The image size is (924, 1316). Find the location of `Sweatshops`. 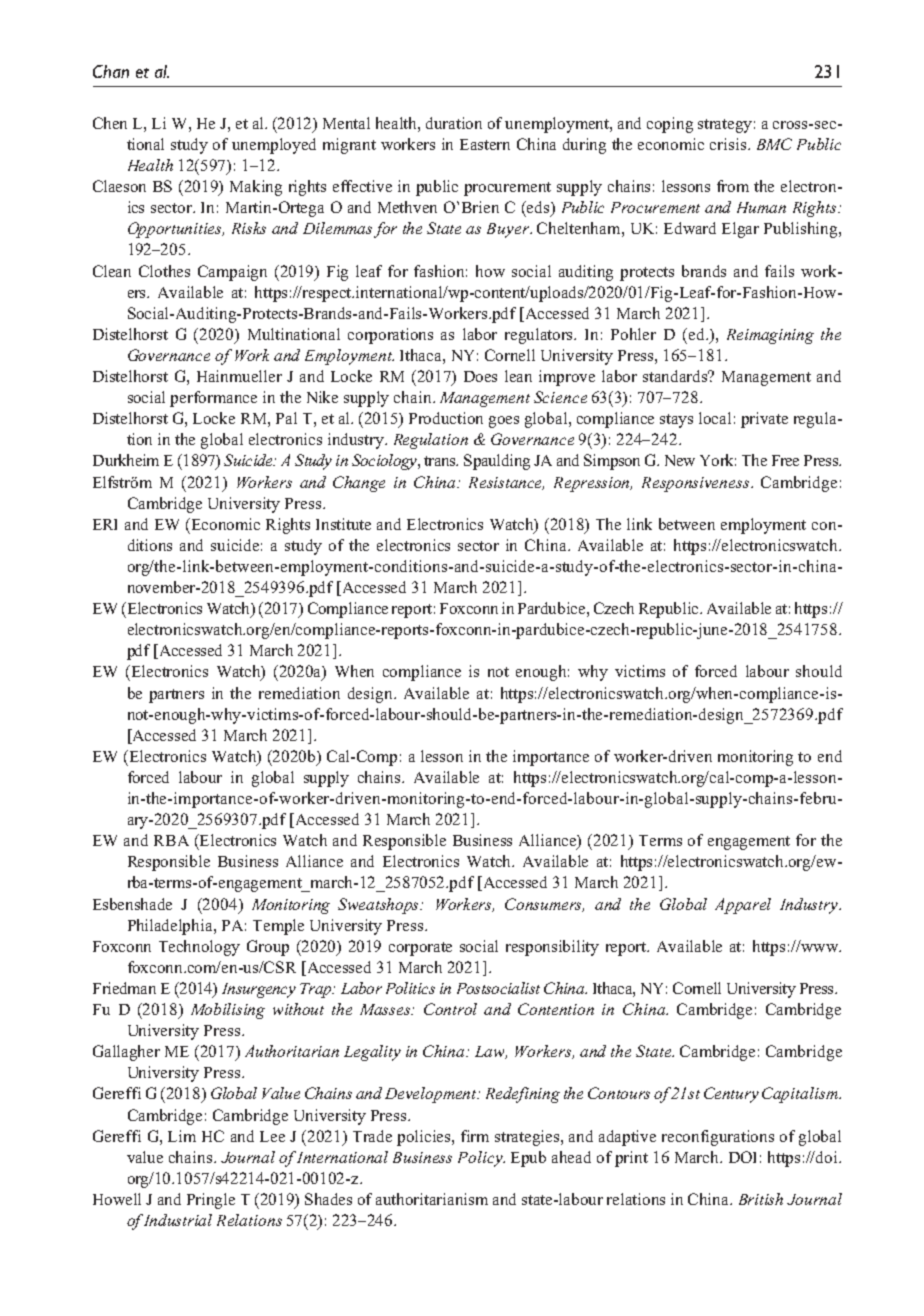

Sweatshops is located at coordinates (380, 906).
